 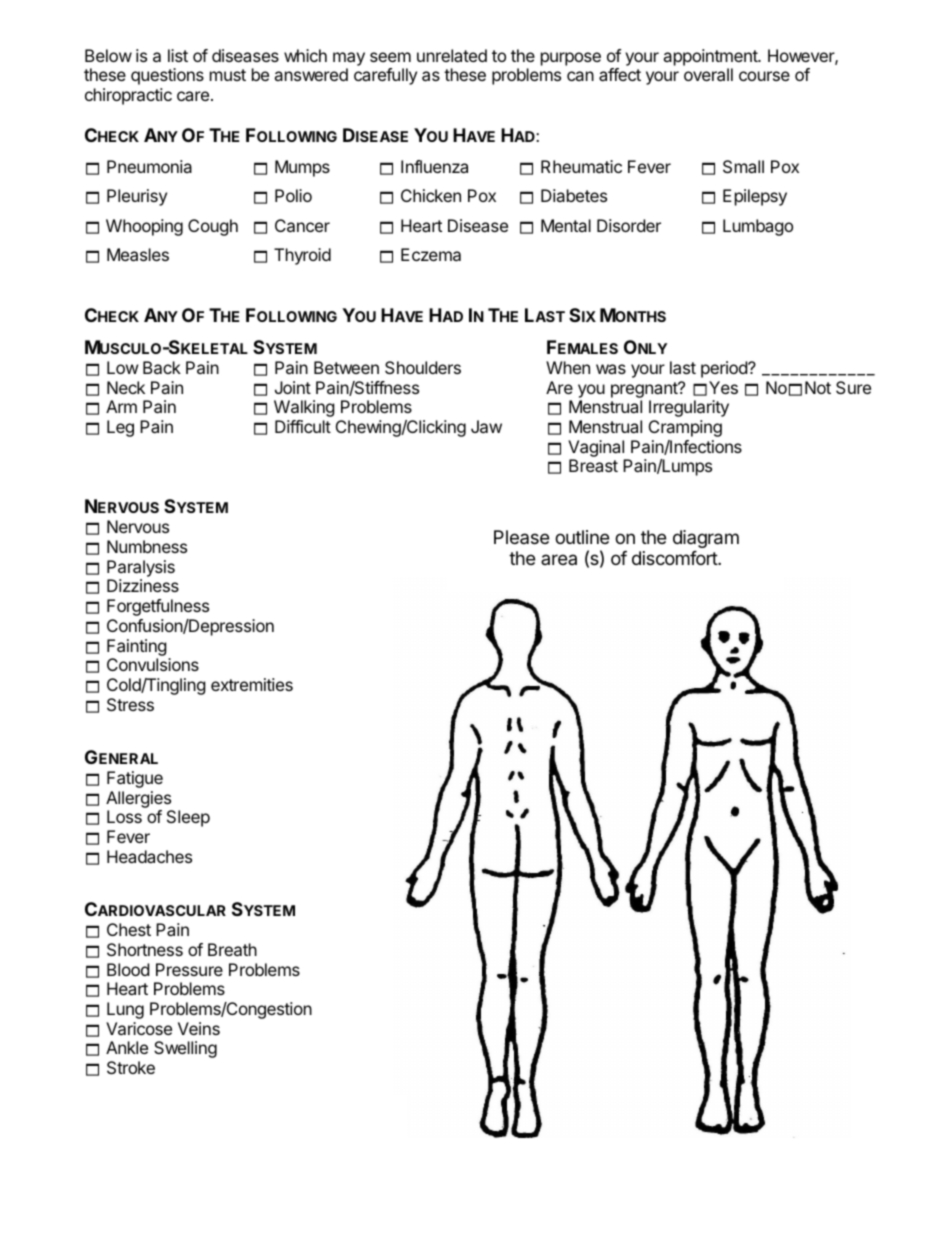 What do you see at coordinates (147, 546) in the screenshot?
I see `Numbness` at bounding box center [147, 546].
